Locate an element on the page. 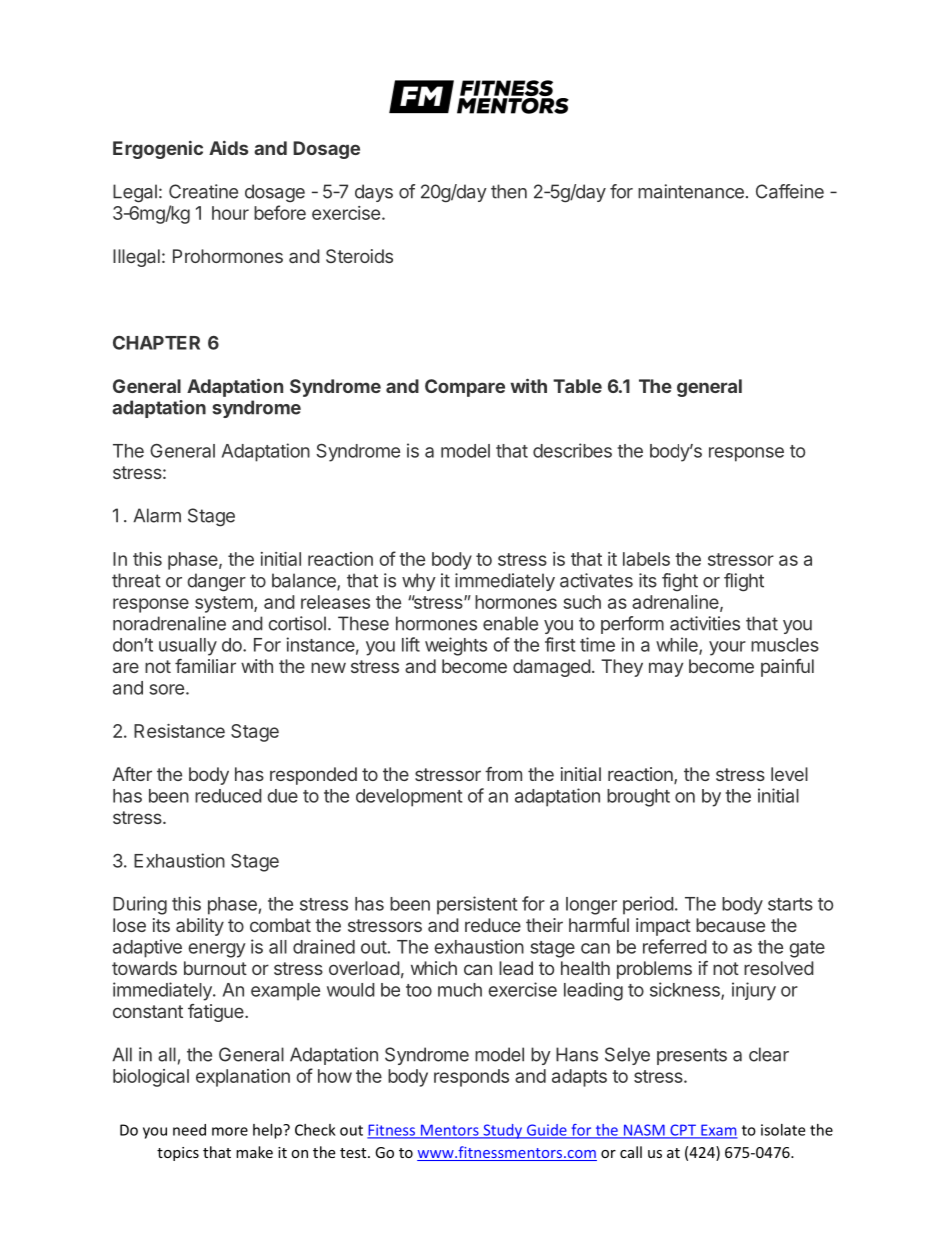 The height and width of the document is (1233, 952). Creatine is located at coordinates (203, 191).
